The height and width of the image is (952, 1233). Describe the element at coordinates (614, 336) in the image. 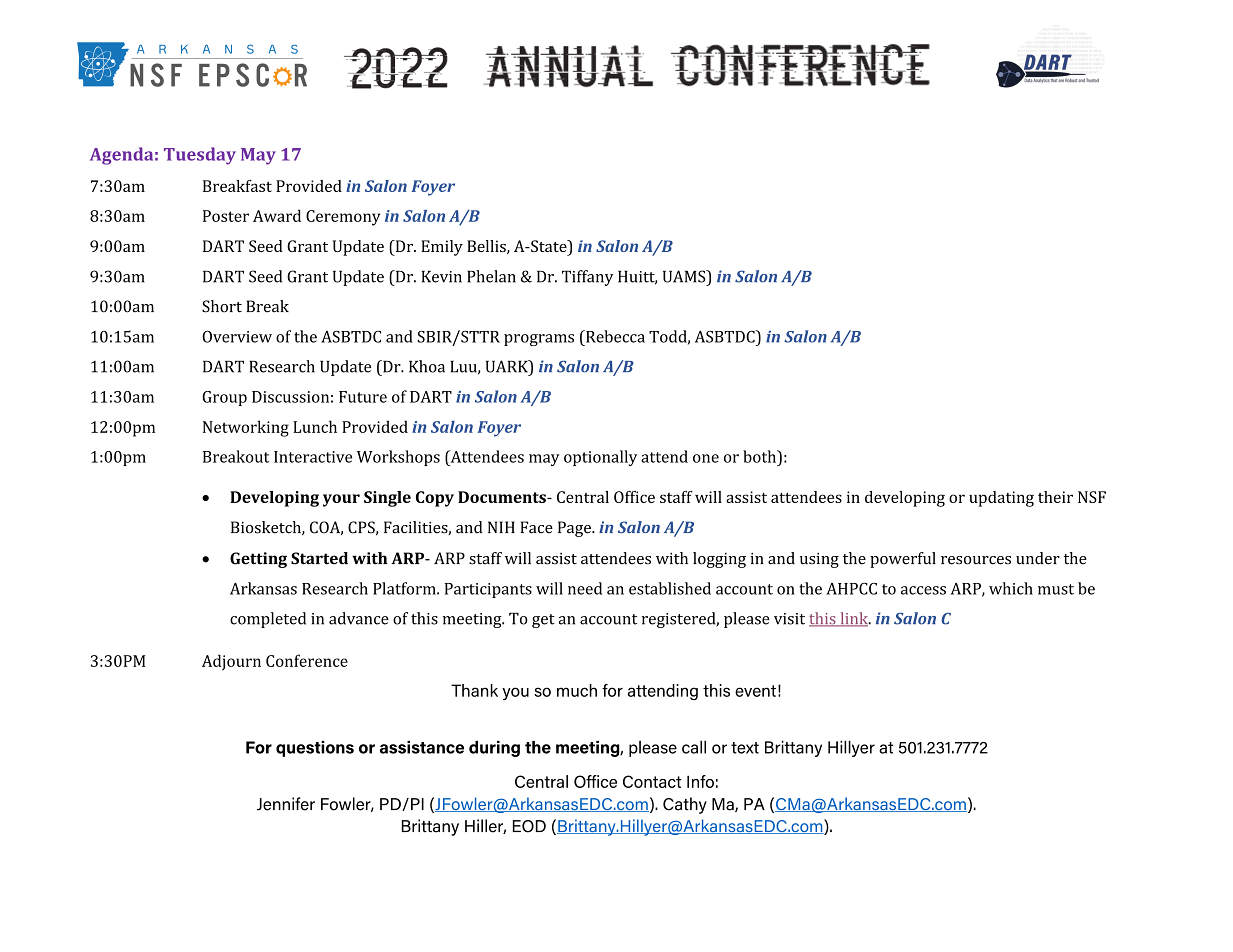

I see `Rebecca` at that location.
